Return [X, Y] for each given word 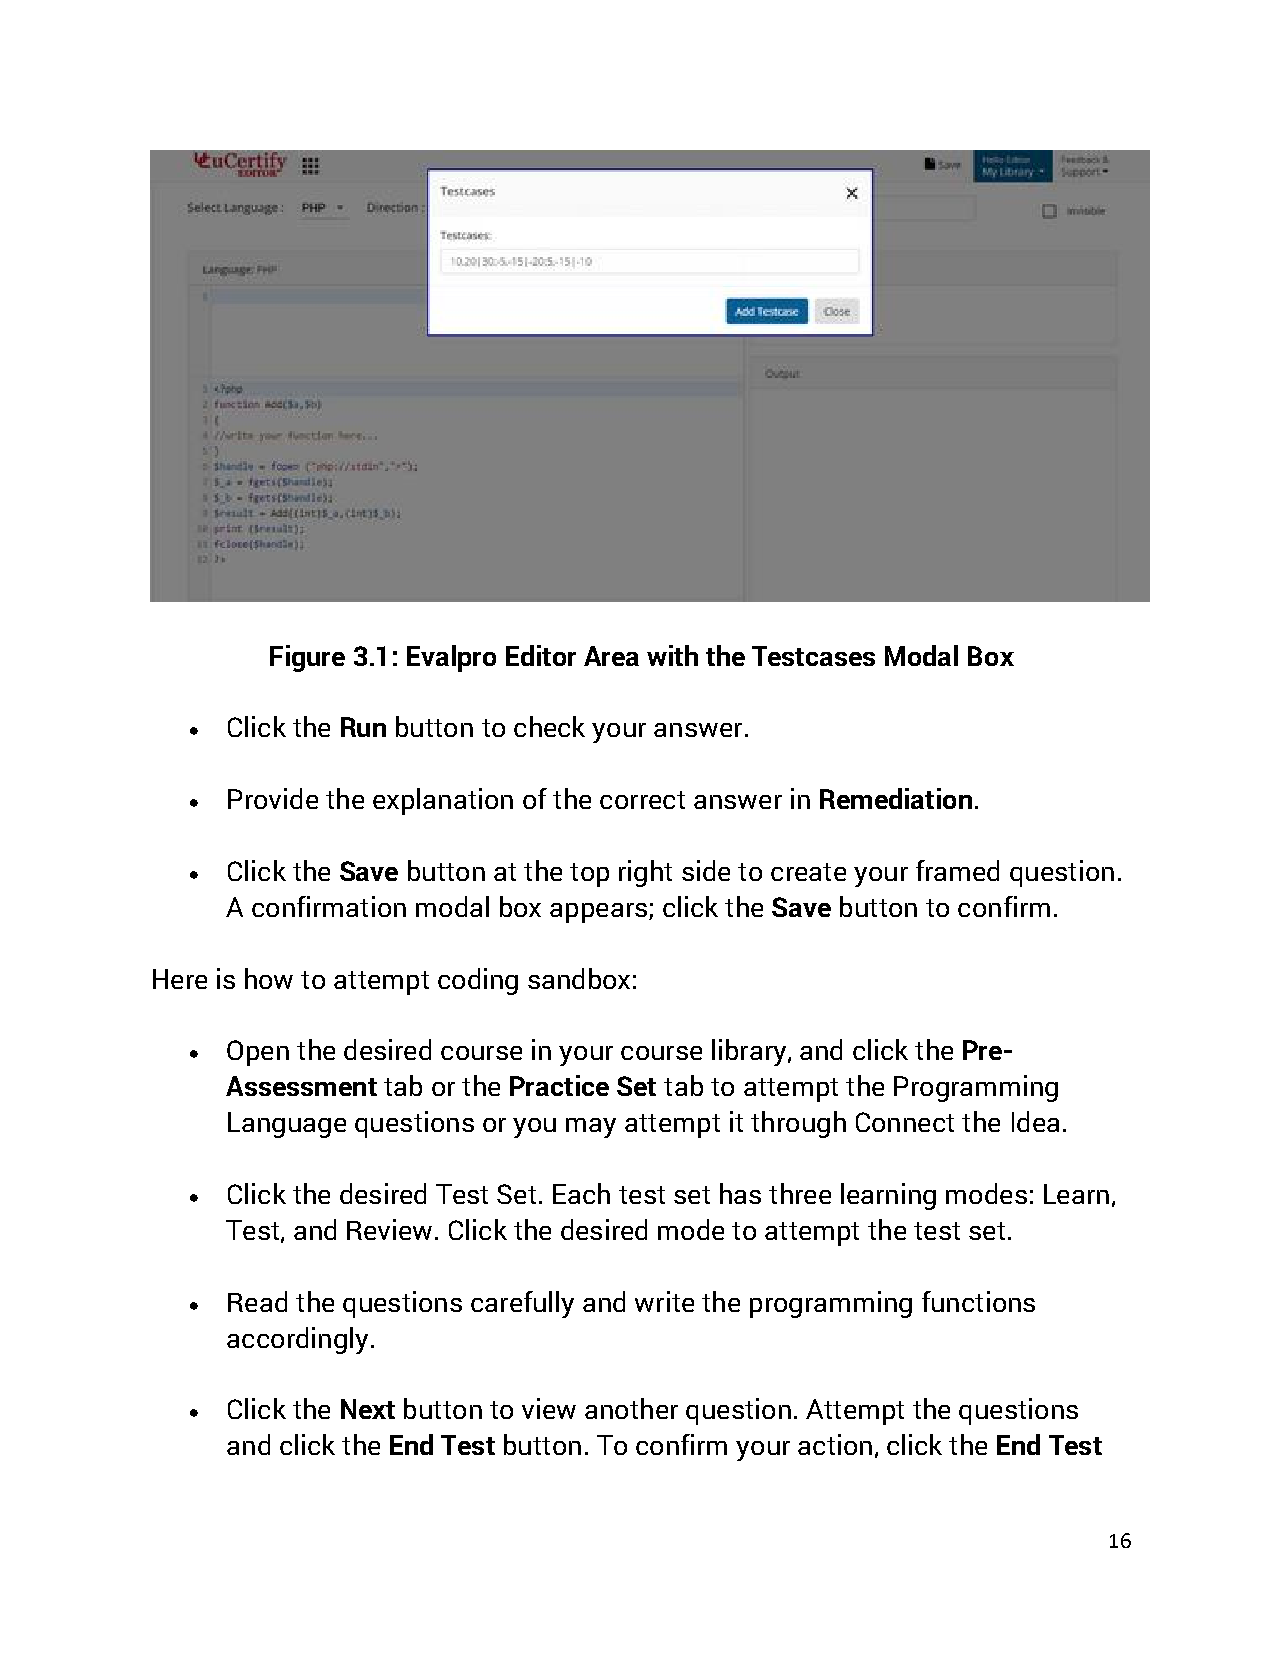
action [835, 1444]
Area [611, 656]
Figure [307, 658]
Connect [905, 1122]
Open [258, 1053]
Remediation [896, 798]
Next [368, 1409]
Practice [559, 1085]
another [631, 1408]
